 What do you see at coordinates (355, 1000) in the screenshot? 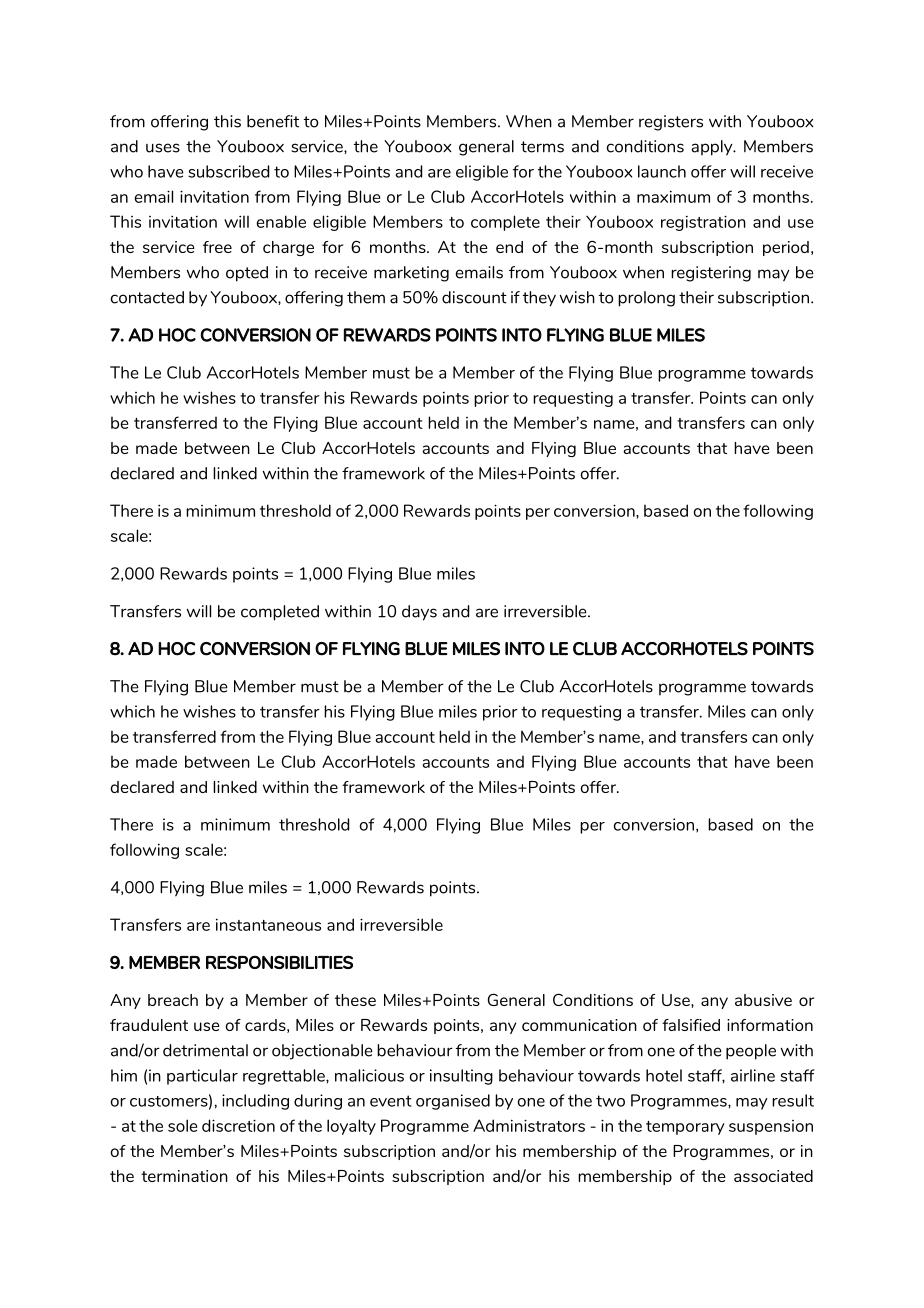
I see `these` at bounding box center [355, 1000].
